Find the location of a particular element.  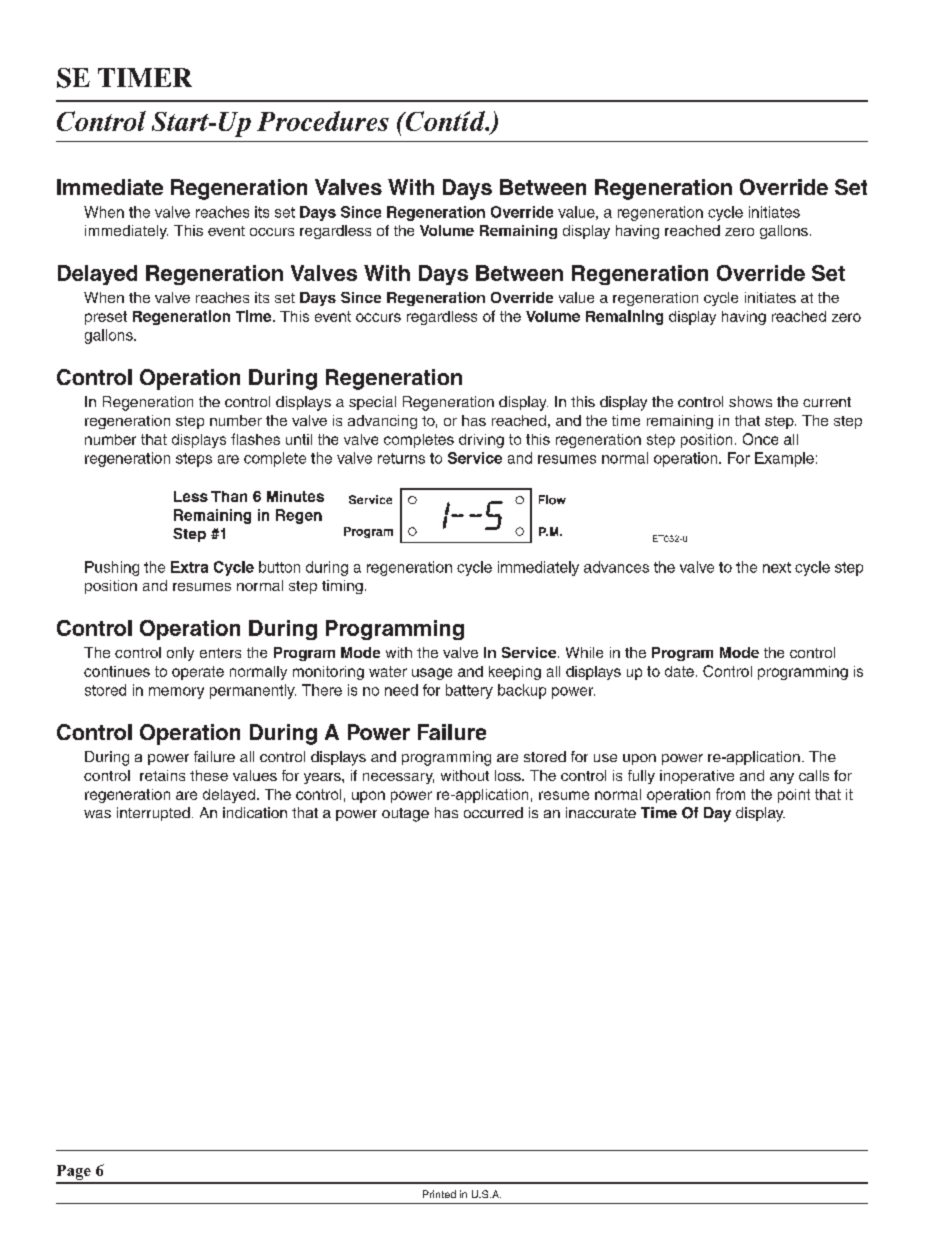

special is located at coordinates (372, 403).
